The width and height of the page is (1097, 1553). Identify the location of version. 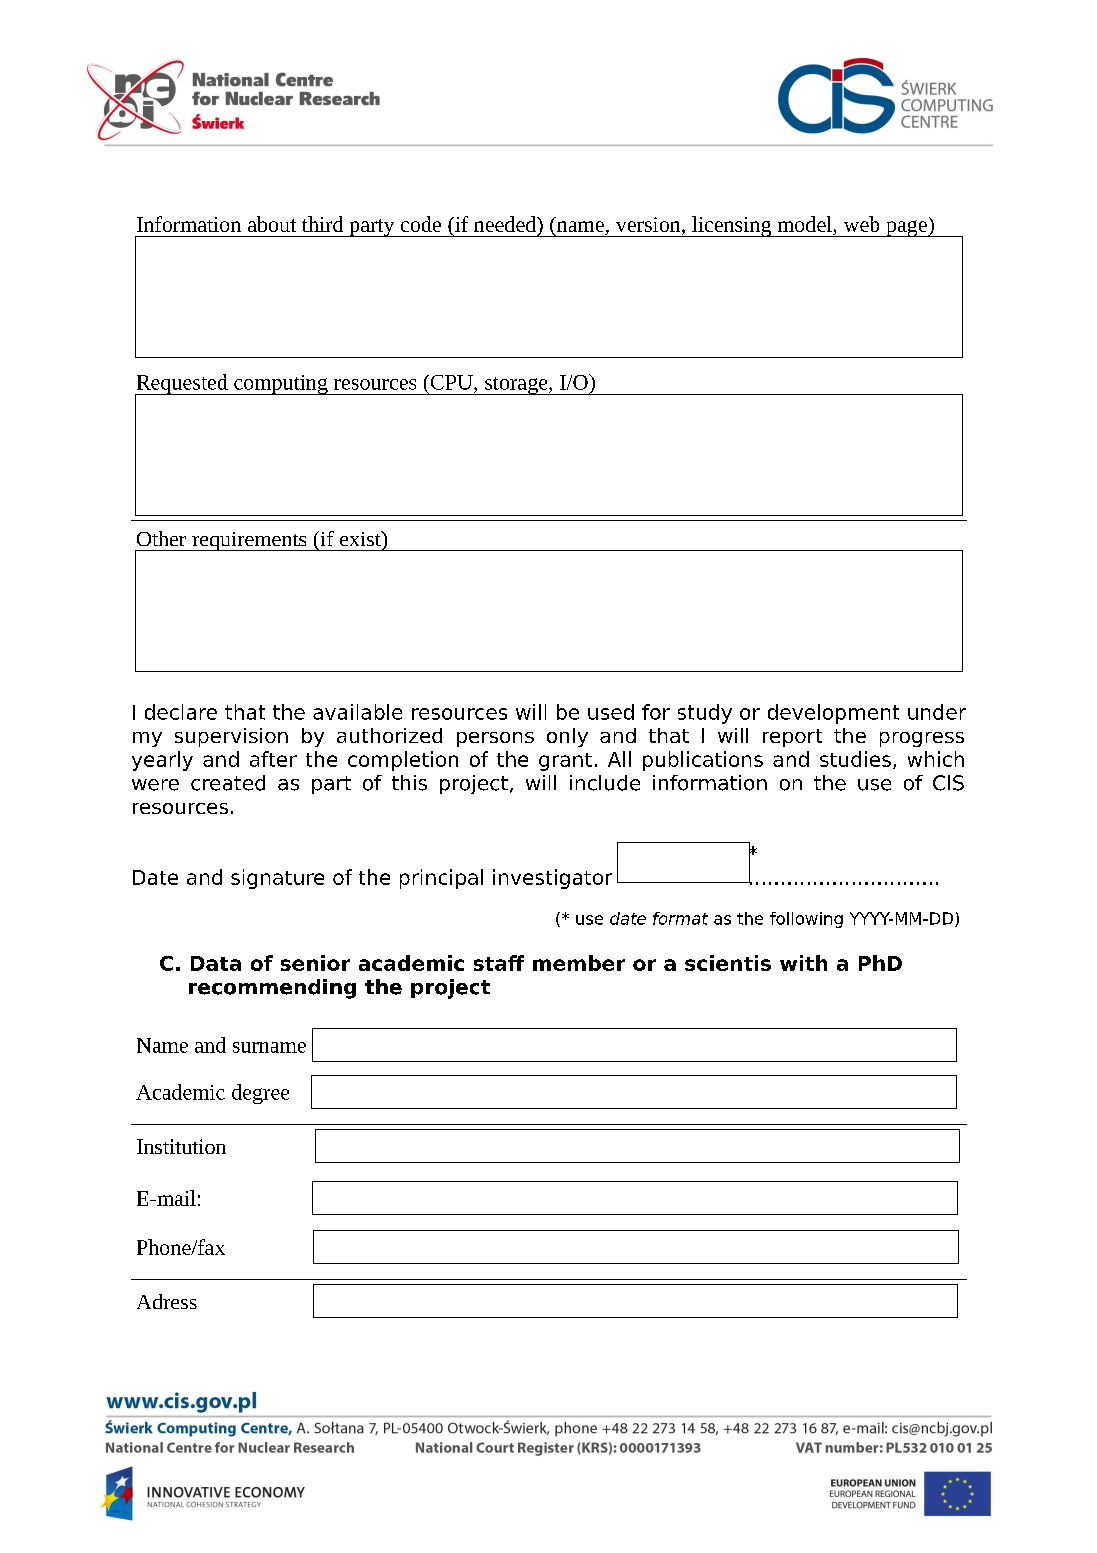
(649, 226).
